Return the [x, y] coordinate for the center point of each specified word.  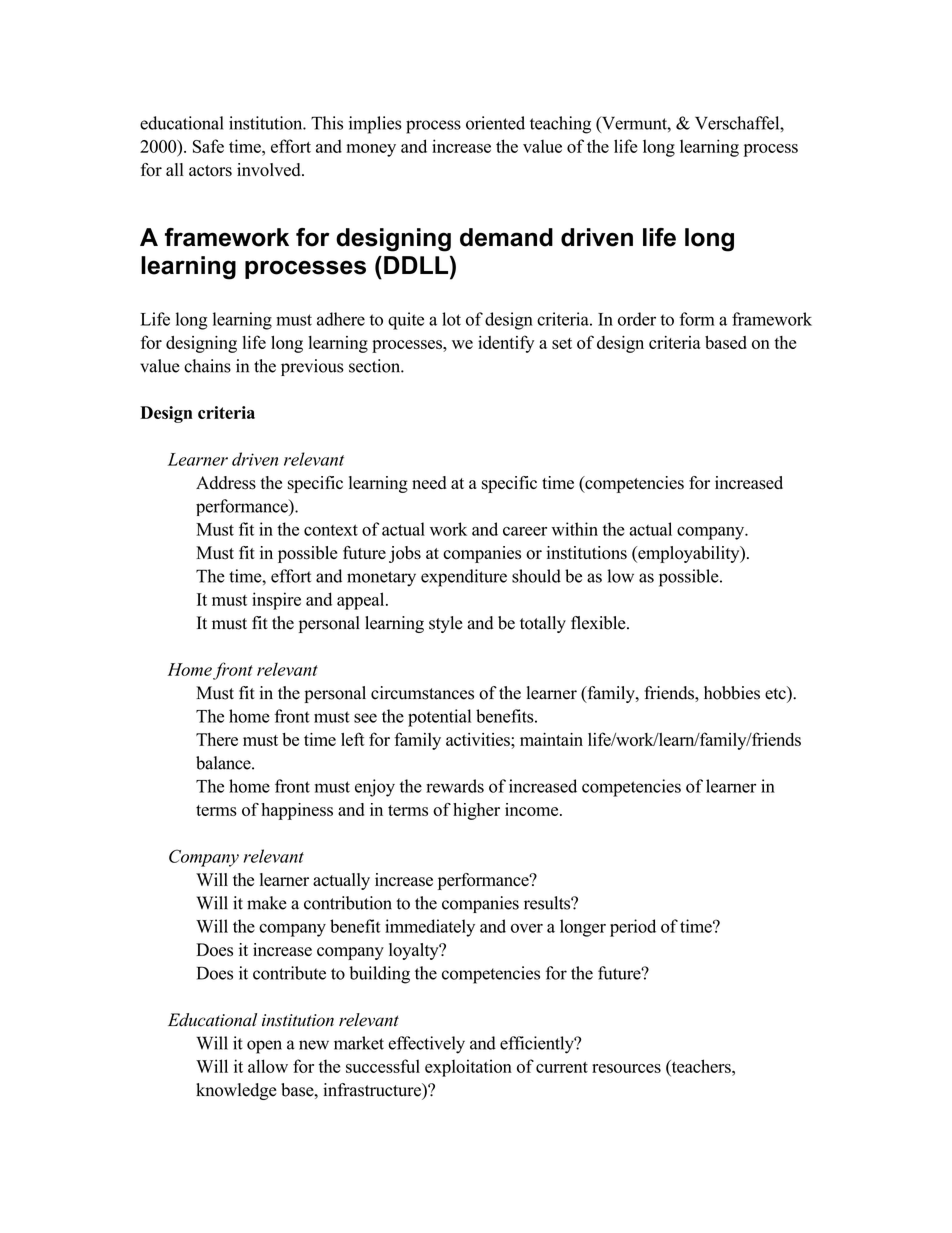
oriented [495, 123]
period [633, 928]
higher [476, 811]
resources [626, 1068]
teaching [560, 125]
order [637, 319]
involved [270, 170]
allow [268, 1066]
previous [312, 367]
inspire [276, 601]
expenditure [464, 578]
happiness [297, 811]
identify [506, 344]
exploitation [468, 1068]
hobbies [732, 693]
